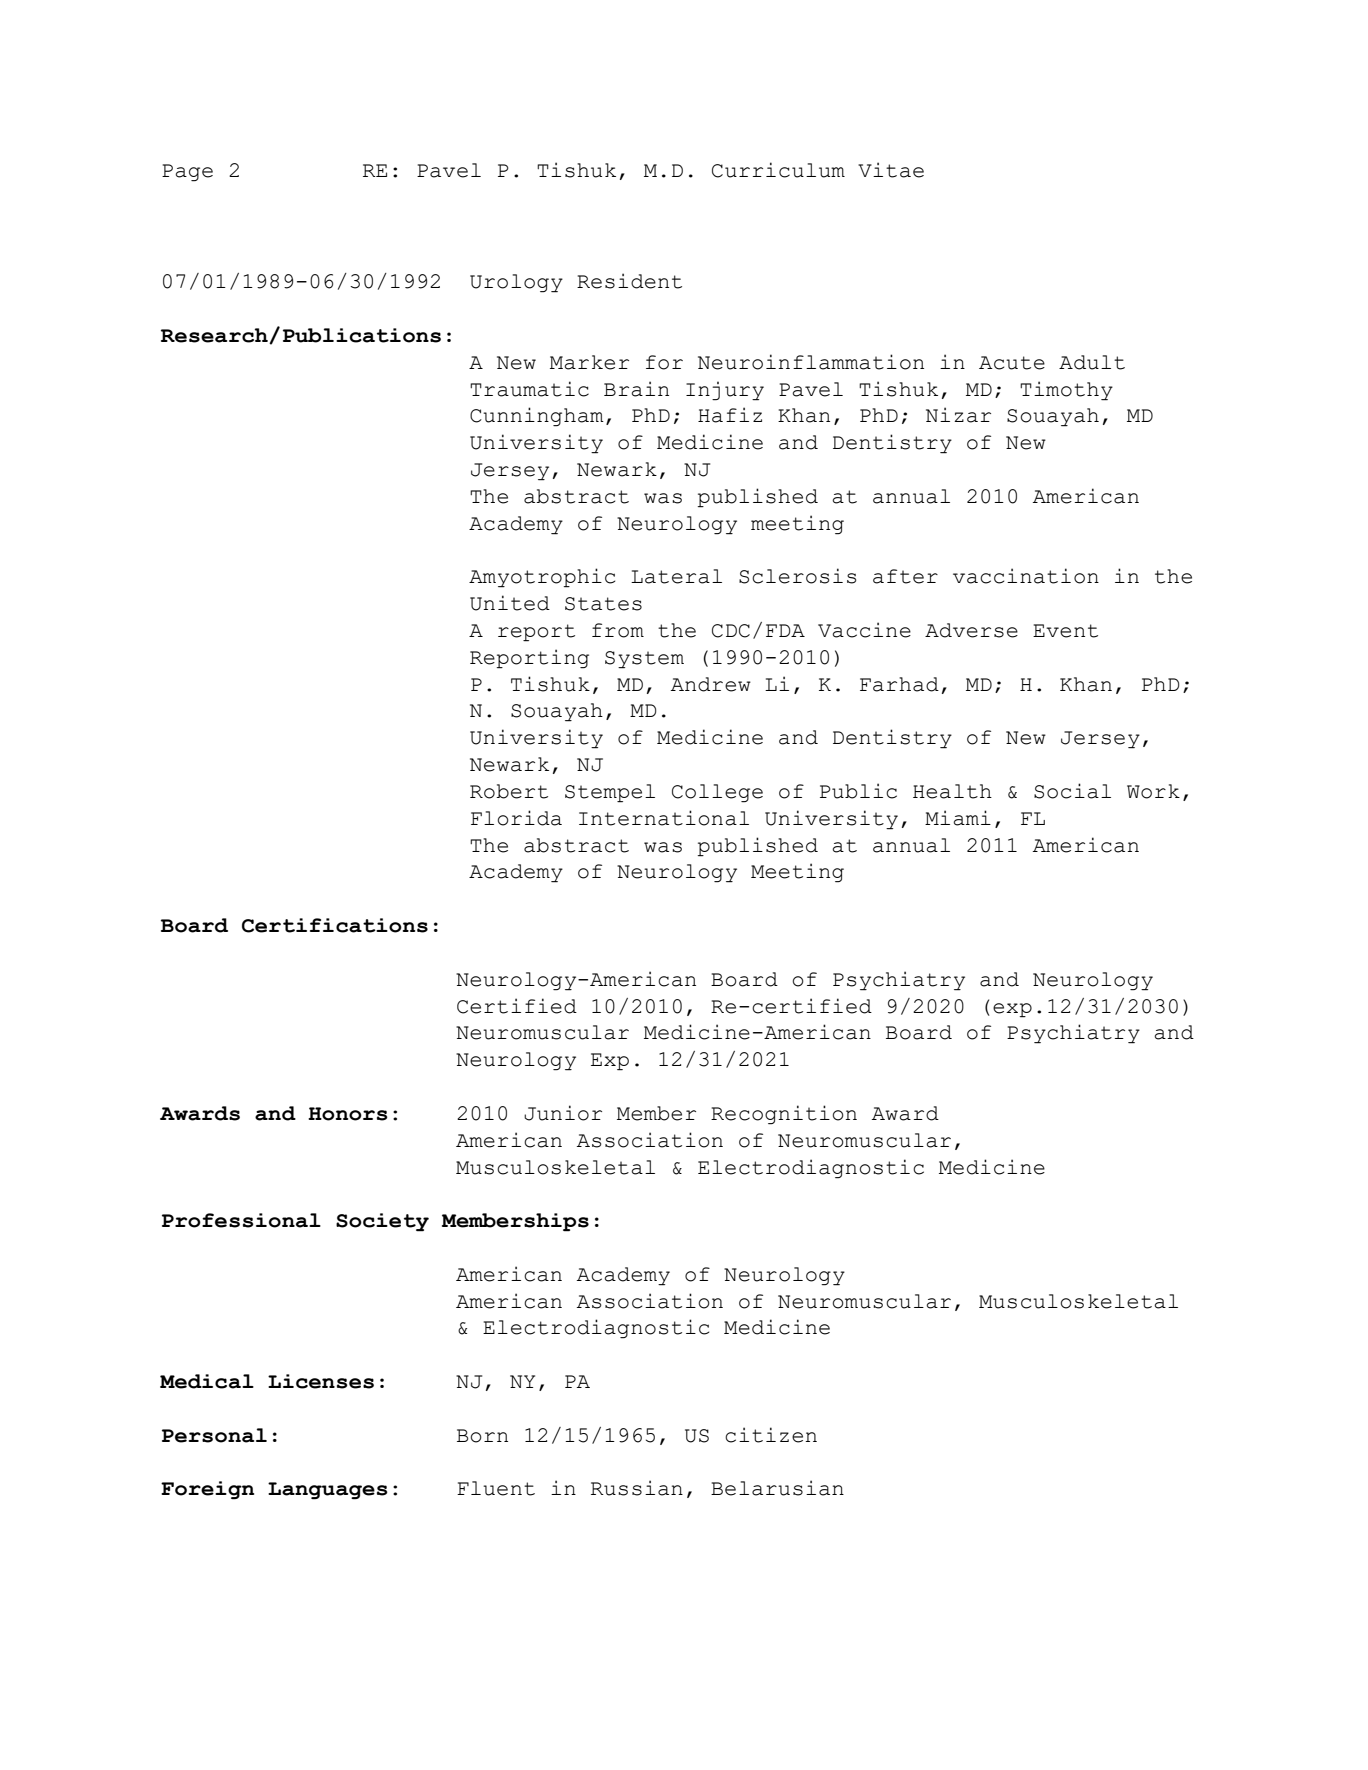 This document has height=1770, width=1368. Describe the element at coordinates (563, 1113) in the document. I see `Junior` at that location.
